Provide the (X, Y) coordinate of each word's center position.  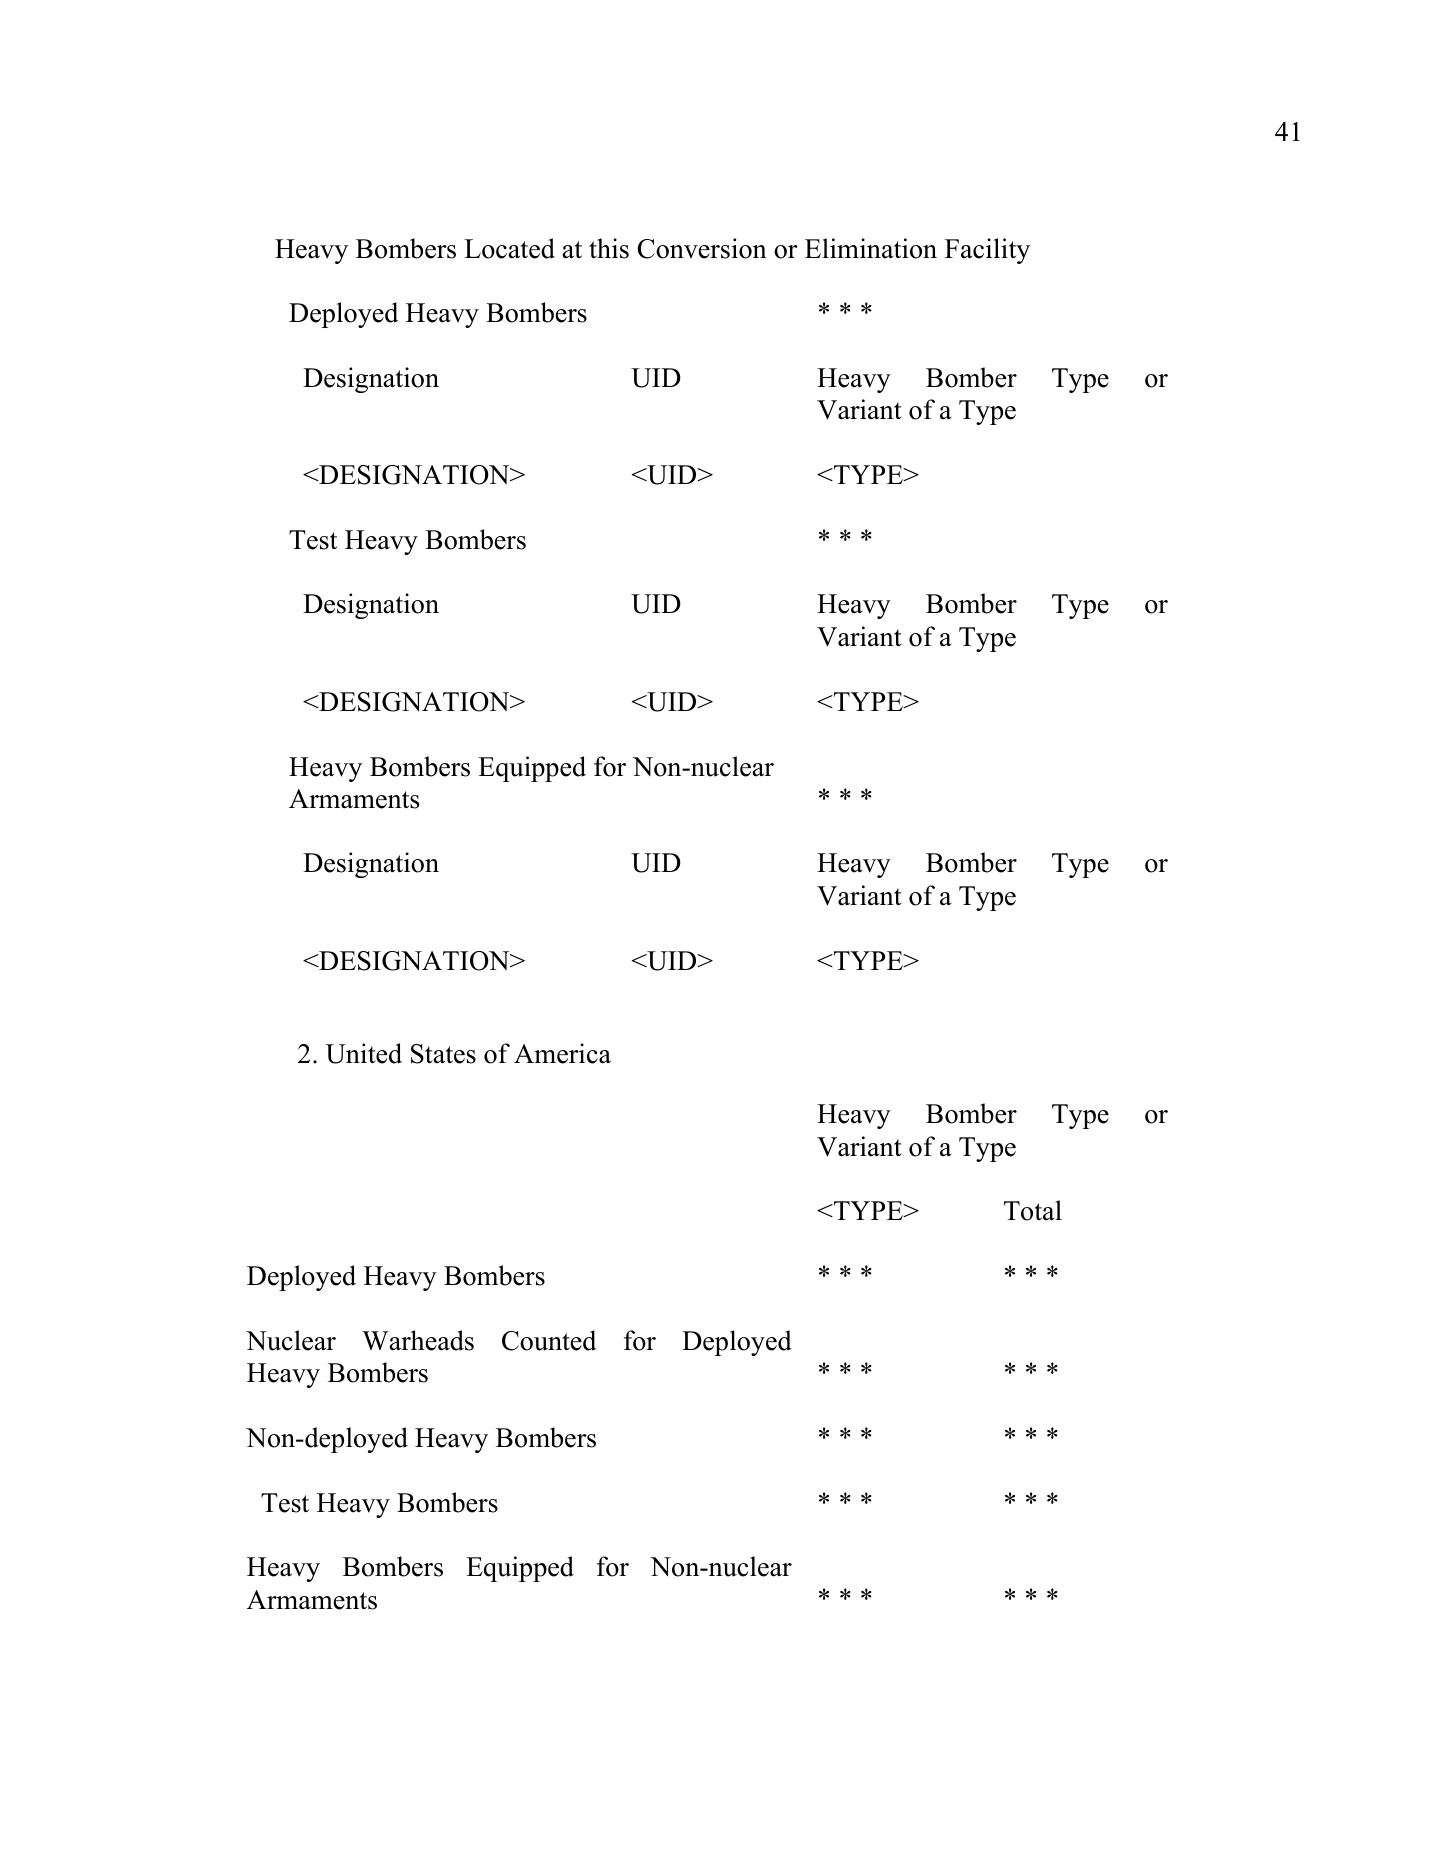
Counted (549, 1340)
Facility (987, 251)
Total (1033, 1210)
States (443, 1054)
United (364, 1053)
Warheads (418, 1340)
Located (509, 248)
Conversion (702, 248)
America (562, 1053)
